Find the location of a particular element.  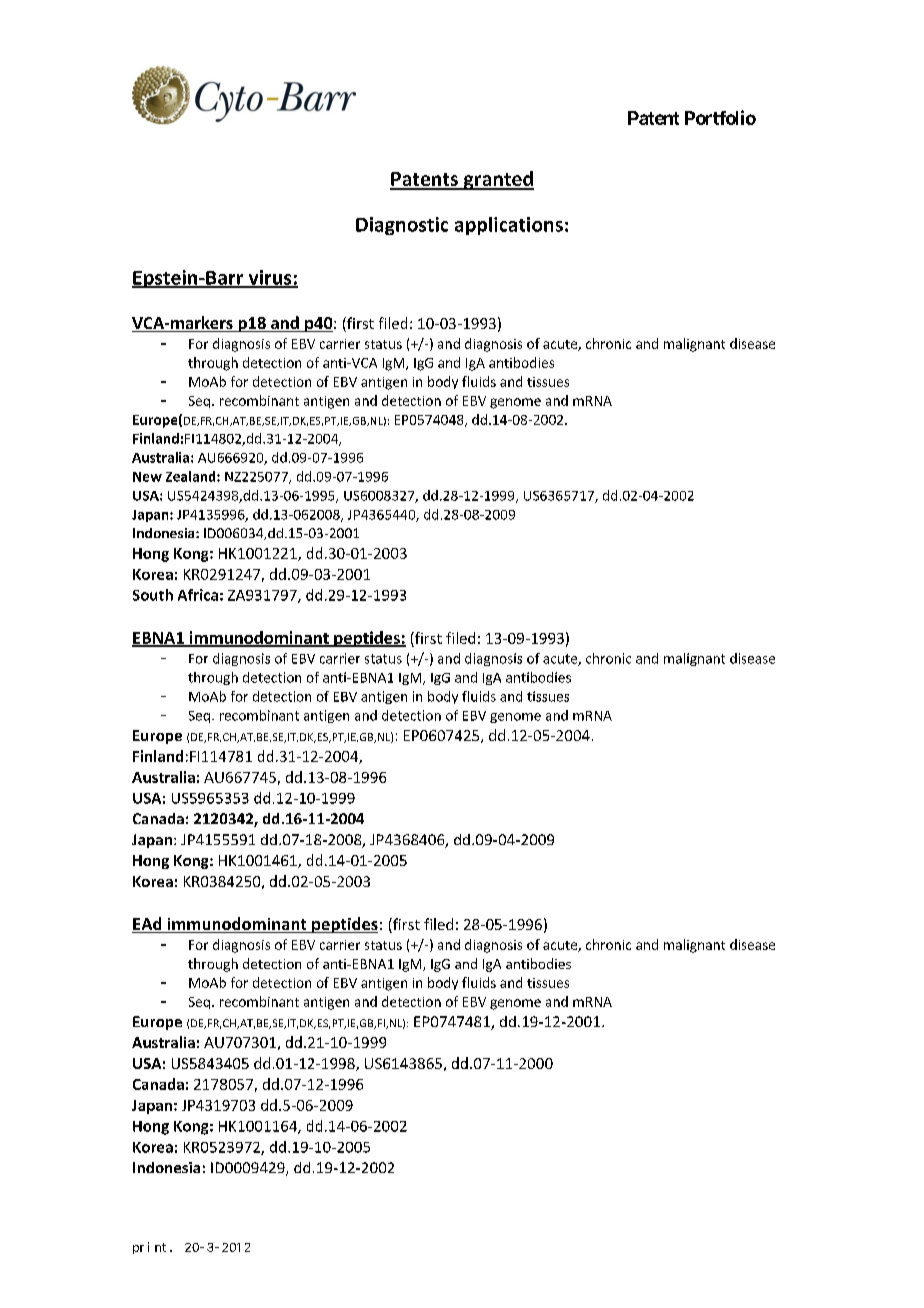

Zealand is located at coordinates (192, 476).
